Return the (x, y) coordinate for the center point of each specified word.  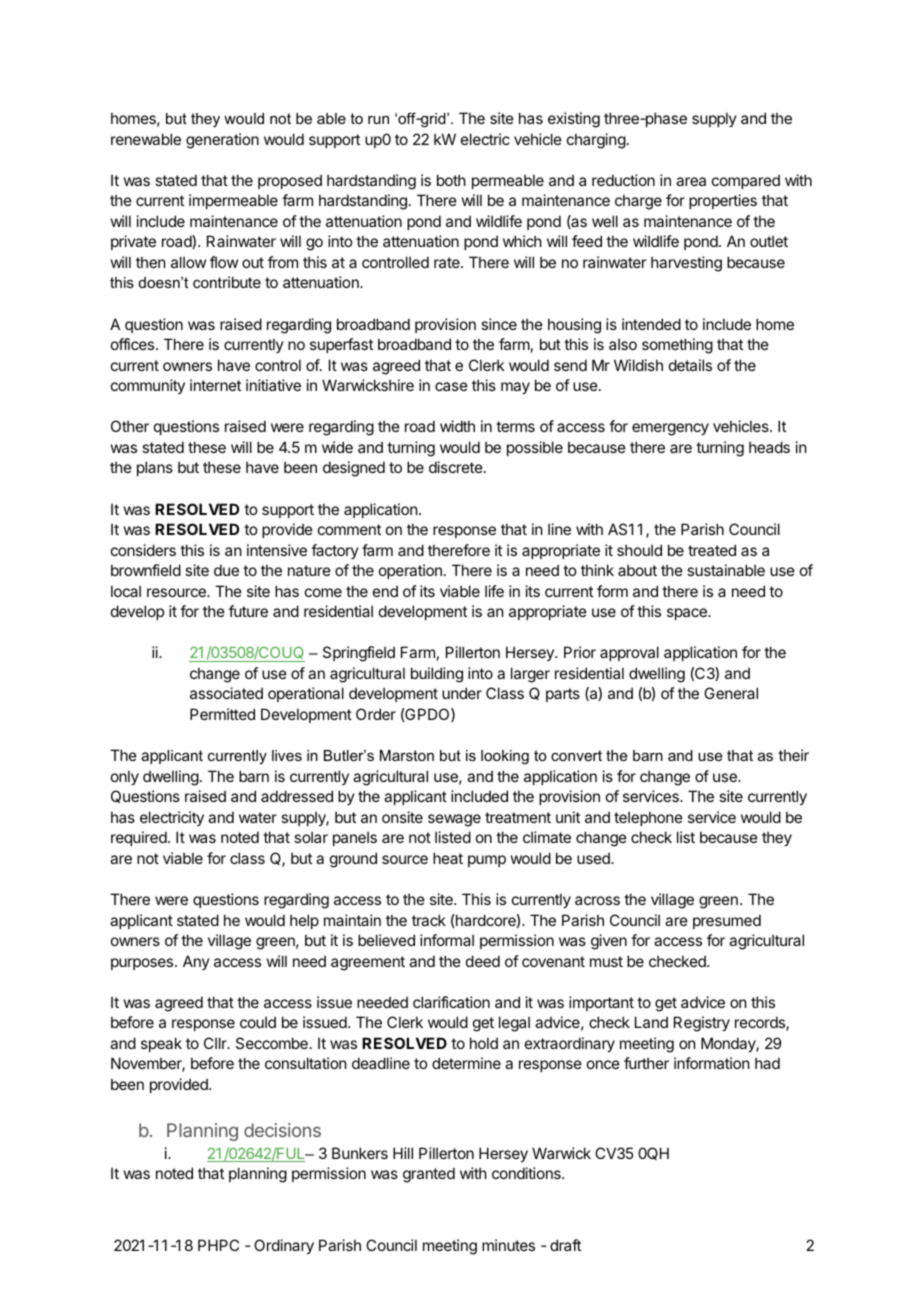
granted (429, 1175)
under (462, 693)
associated (226, 693)
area (691, 181)
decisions (282, 1130)
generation (222, 141)
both (451, 180)
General (731, 693)
